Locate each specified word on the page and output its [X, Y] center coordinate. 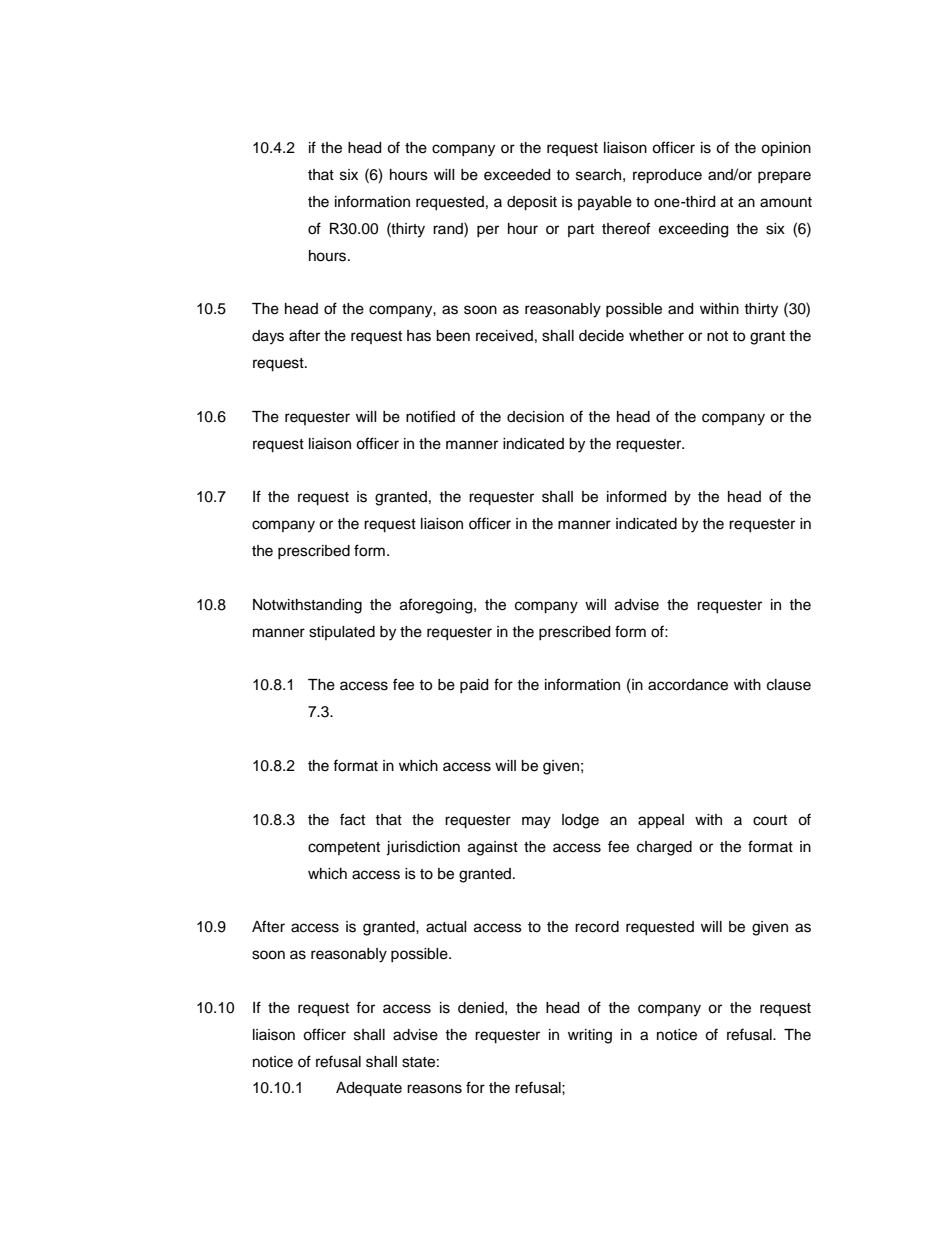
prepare [784, 177]
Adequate [369, 1089]
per [488, 231]
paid [474, 686]
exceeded [517, 175]
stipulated [342, 633]
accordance [688, 685]
